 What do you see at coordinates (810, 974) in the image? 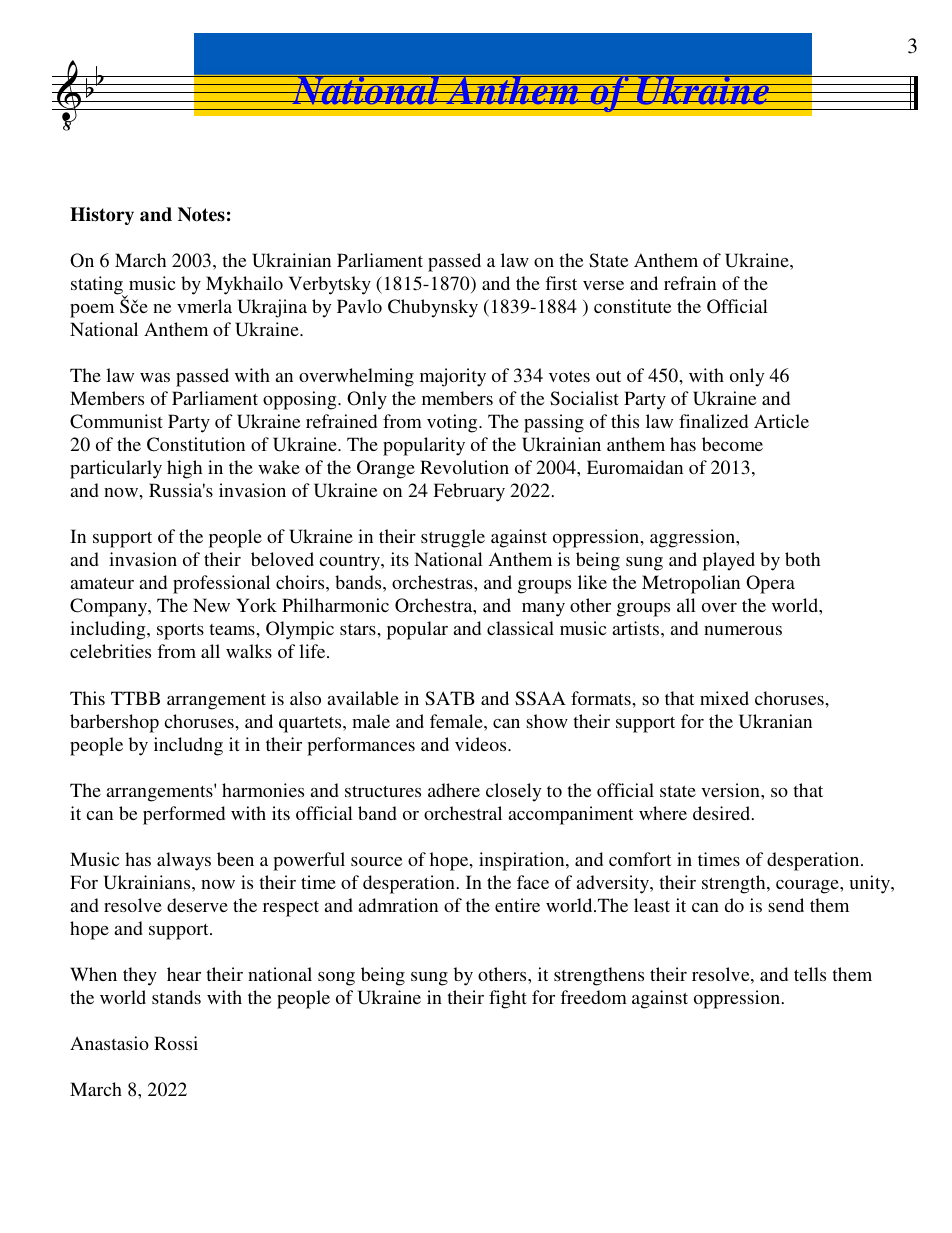
I see `tells` at bounding box center [810, 974].
